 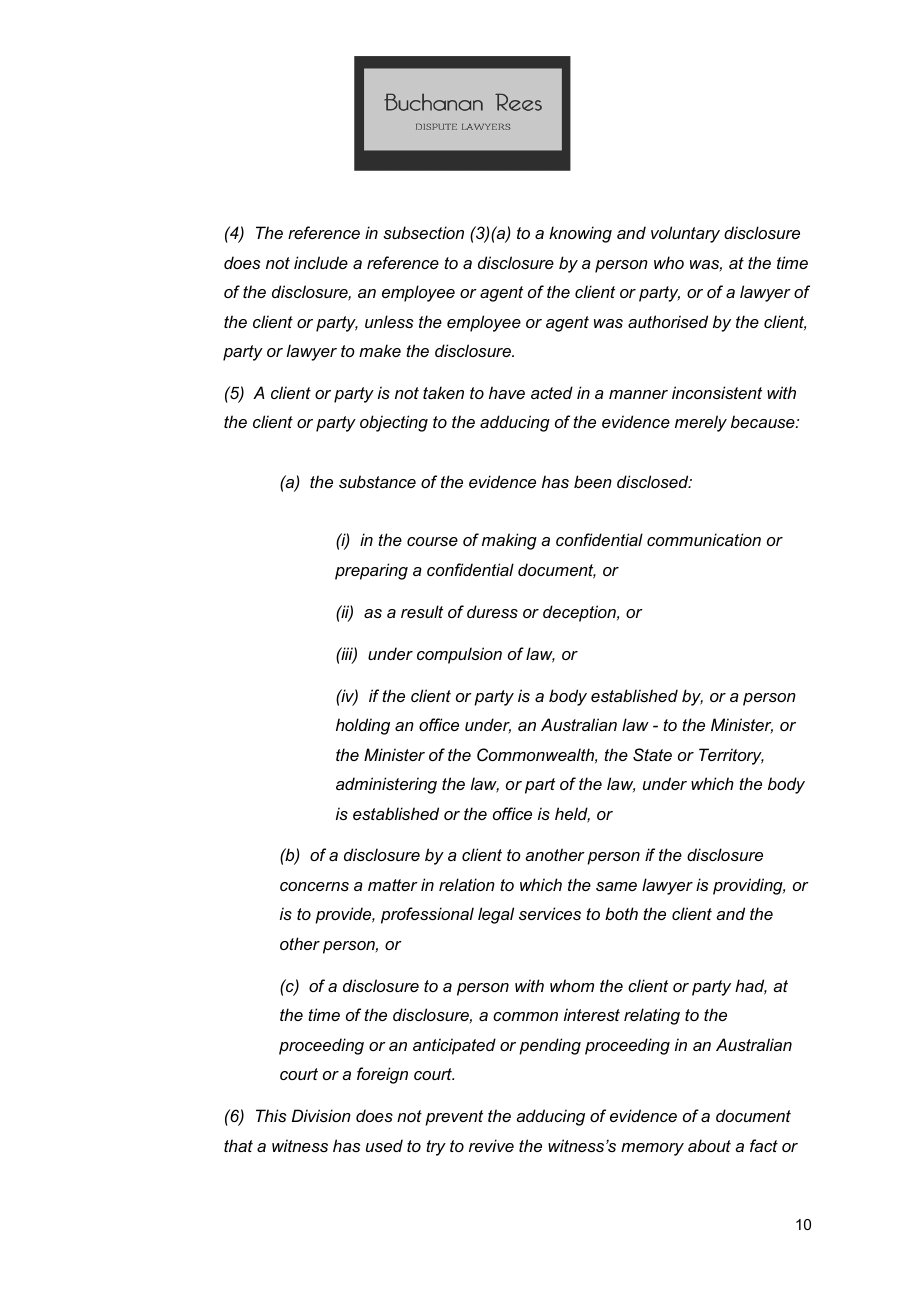 I want to click on both, so click(x=621, y=913).
